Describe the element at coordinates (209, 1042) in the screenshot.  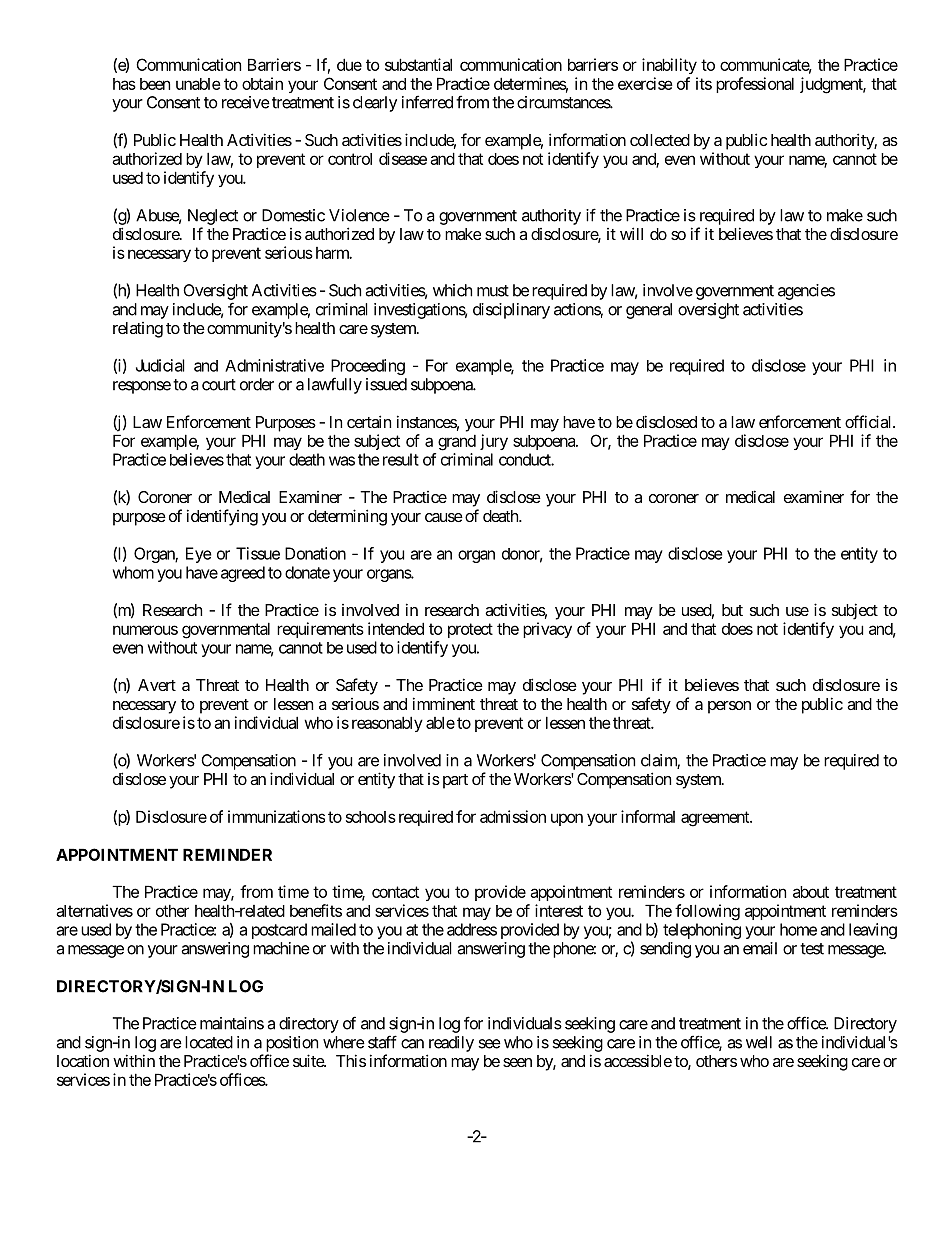
I see `located` at that location.
